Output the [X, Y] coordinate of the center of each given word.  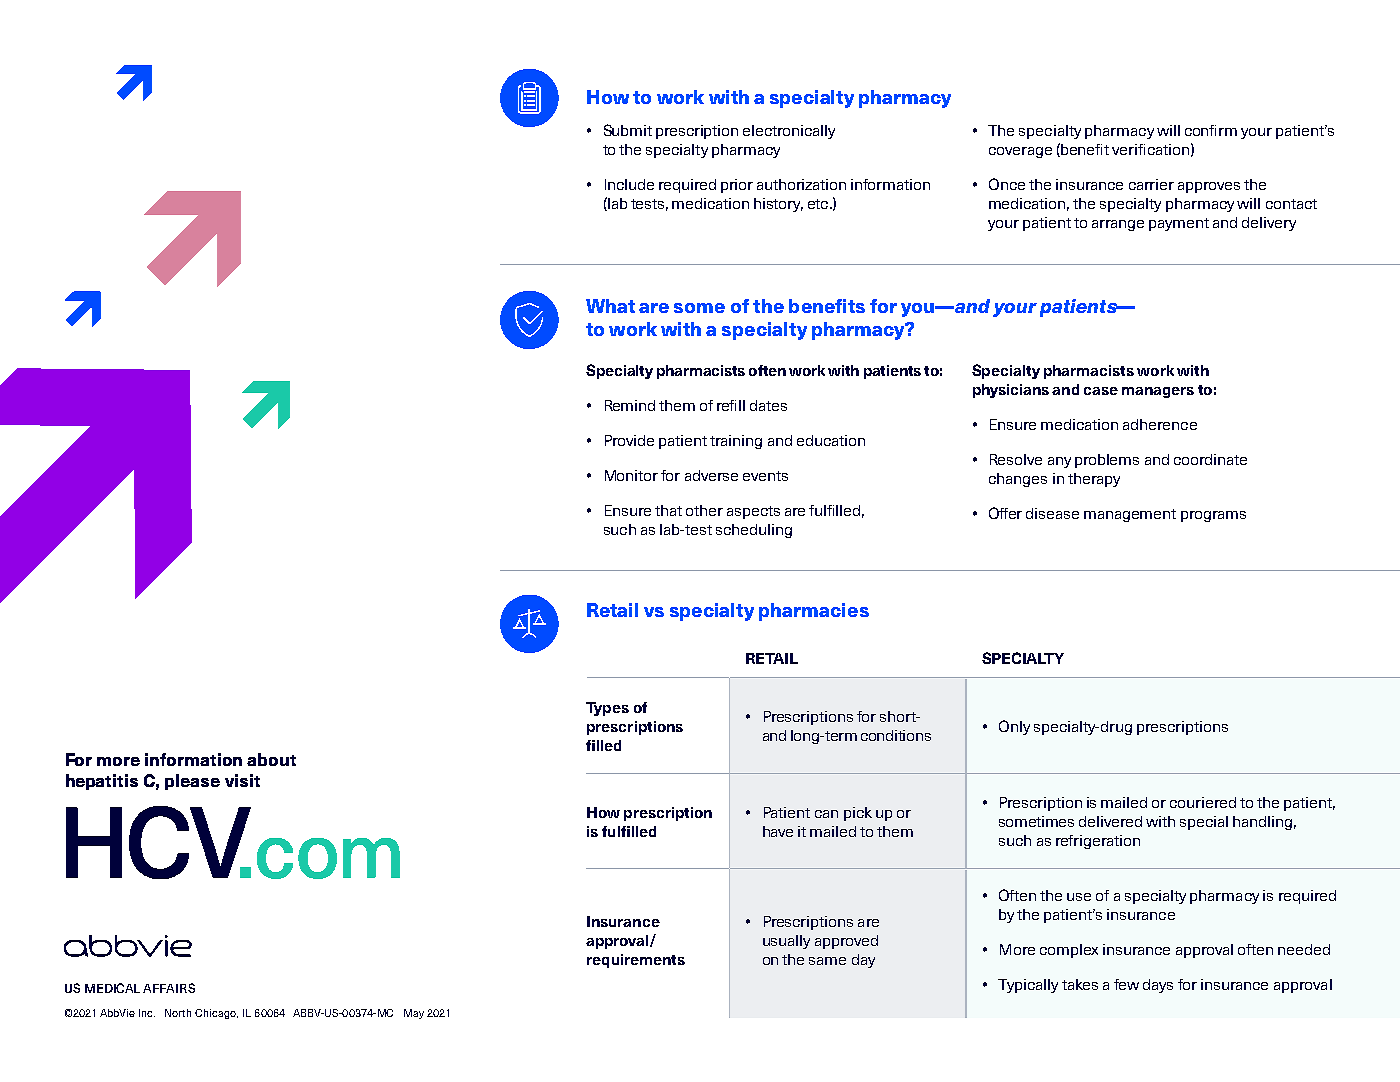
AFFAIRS [169, 988]
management [1130, 515]
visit [242, 780]
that [668, 510]
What [610, 306]
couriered [1203, 802]
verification [1150, 149]
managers [1158, 392]
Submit [628, 130]
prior [737, 186]
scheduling [754, 531]
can [826, 814]
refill [731, 405]
